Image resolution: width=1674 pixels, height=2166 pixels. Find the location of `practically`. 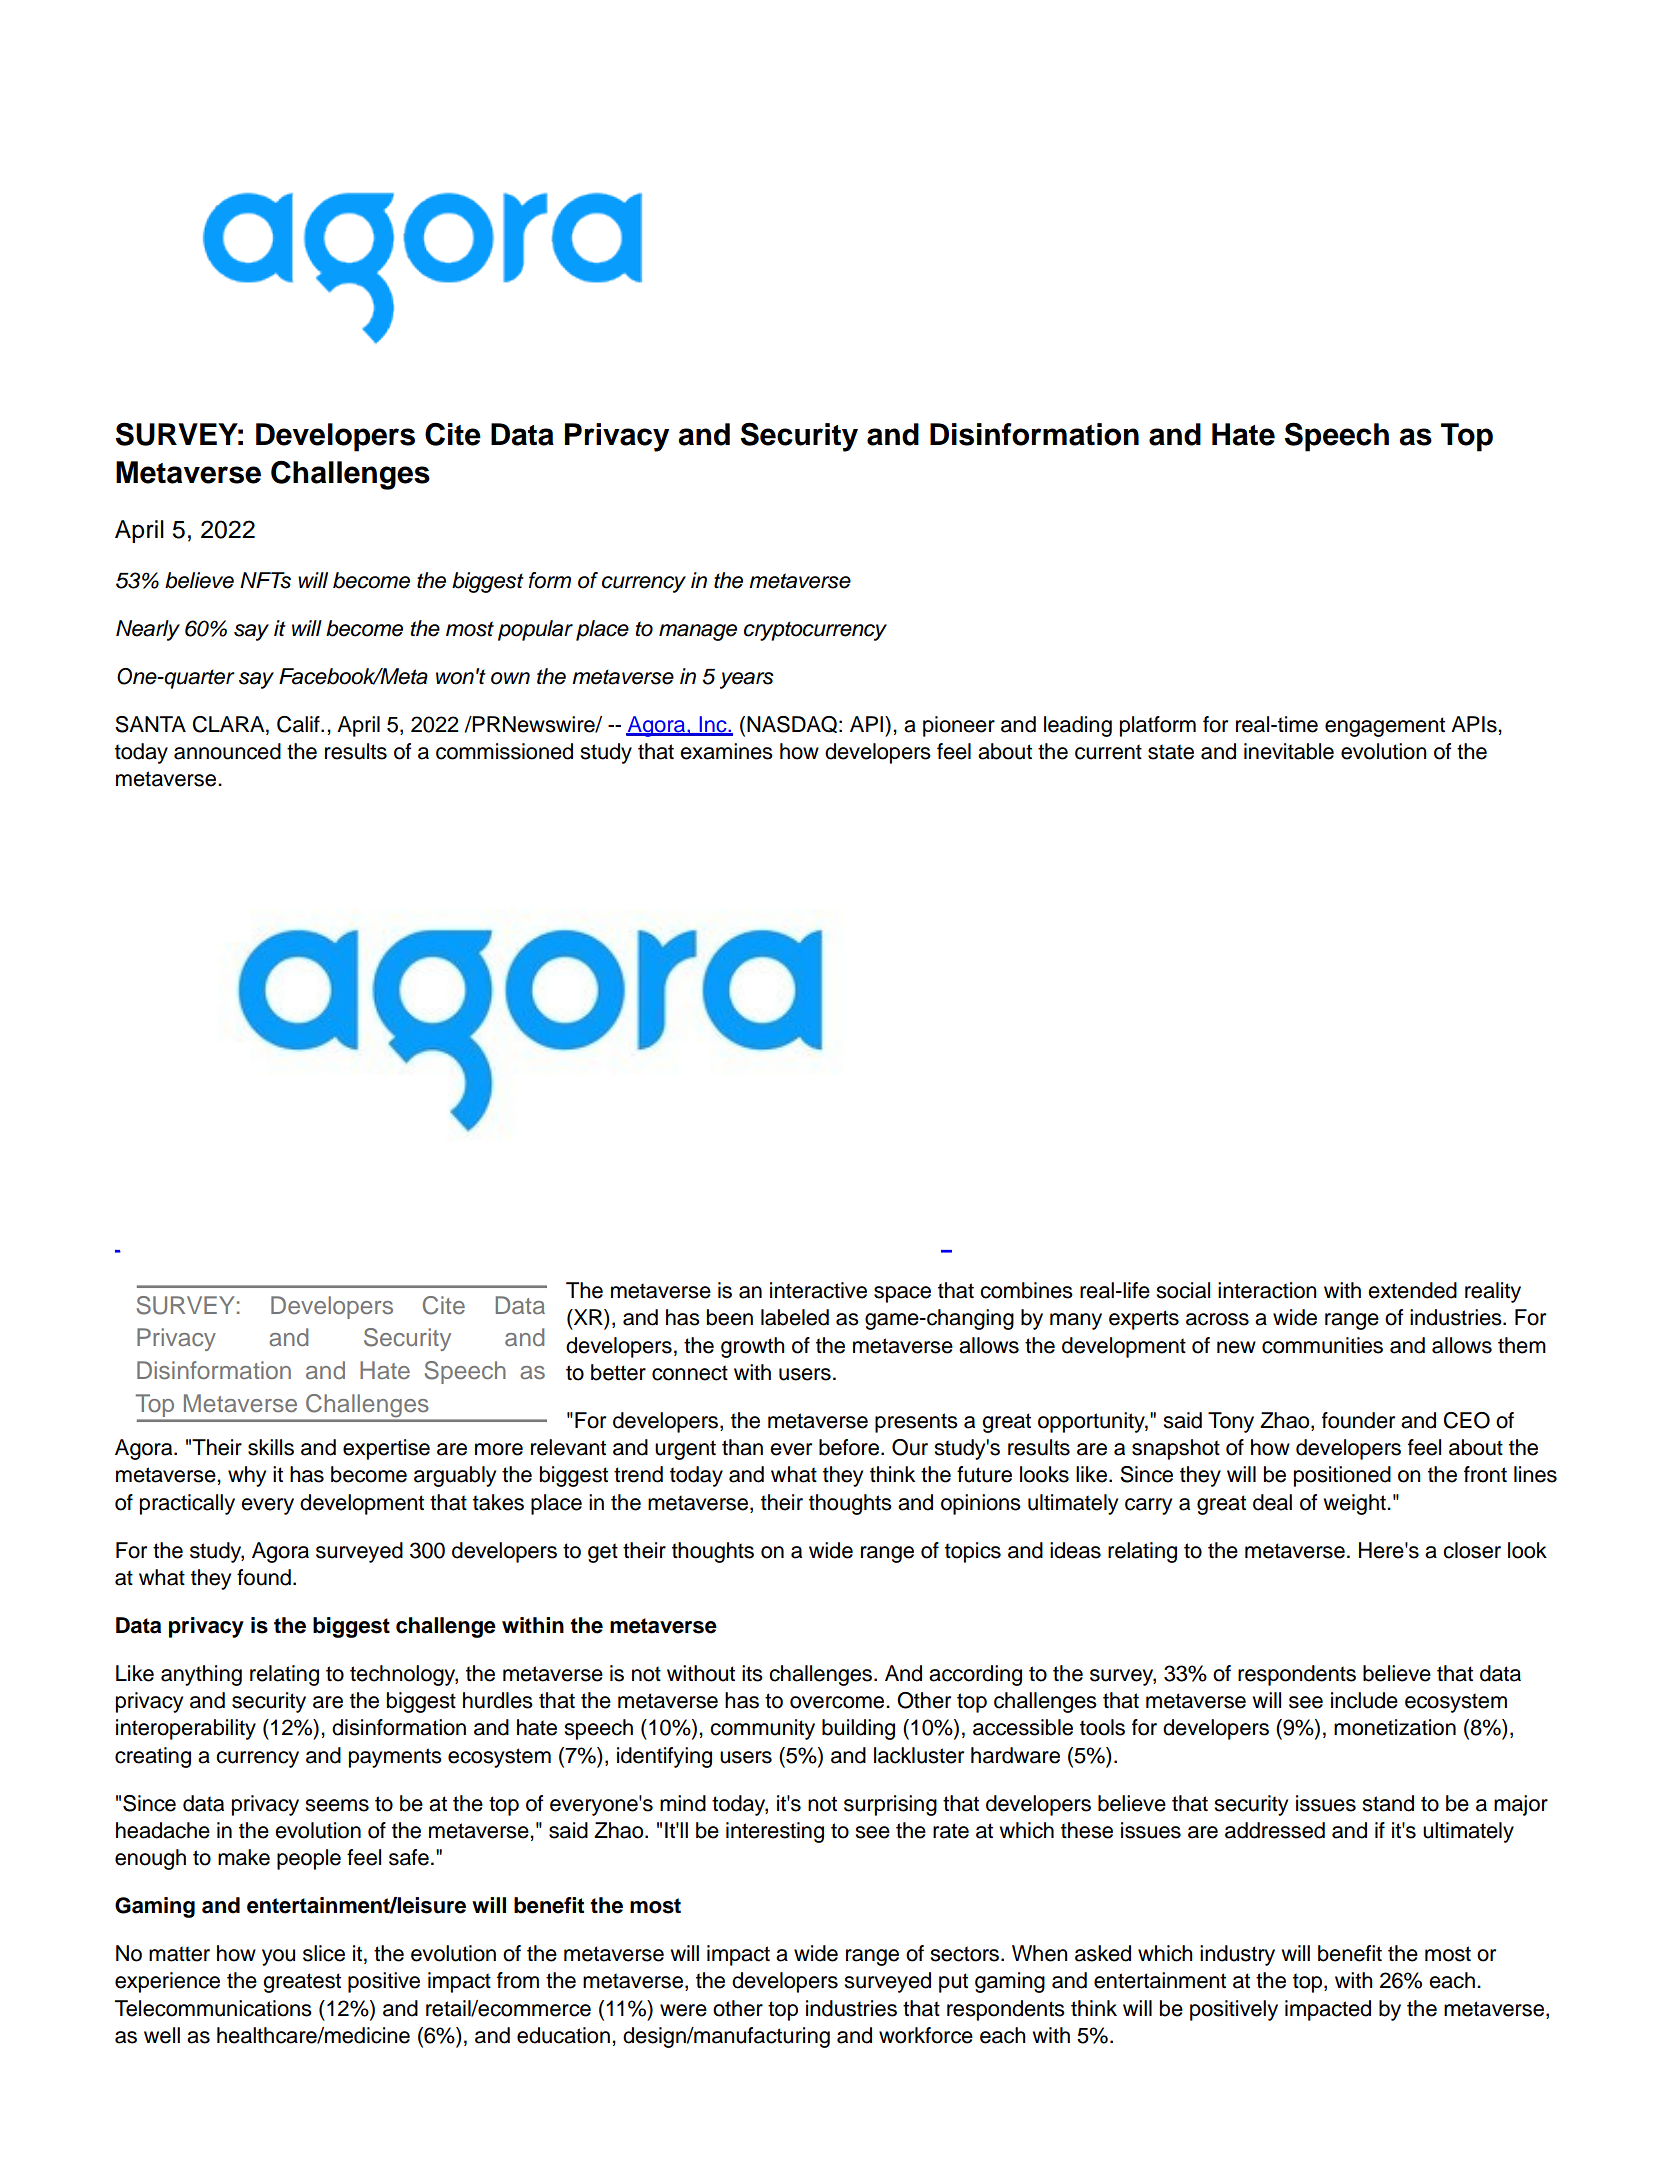

practically is located at coordinates (187, 1504).
